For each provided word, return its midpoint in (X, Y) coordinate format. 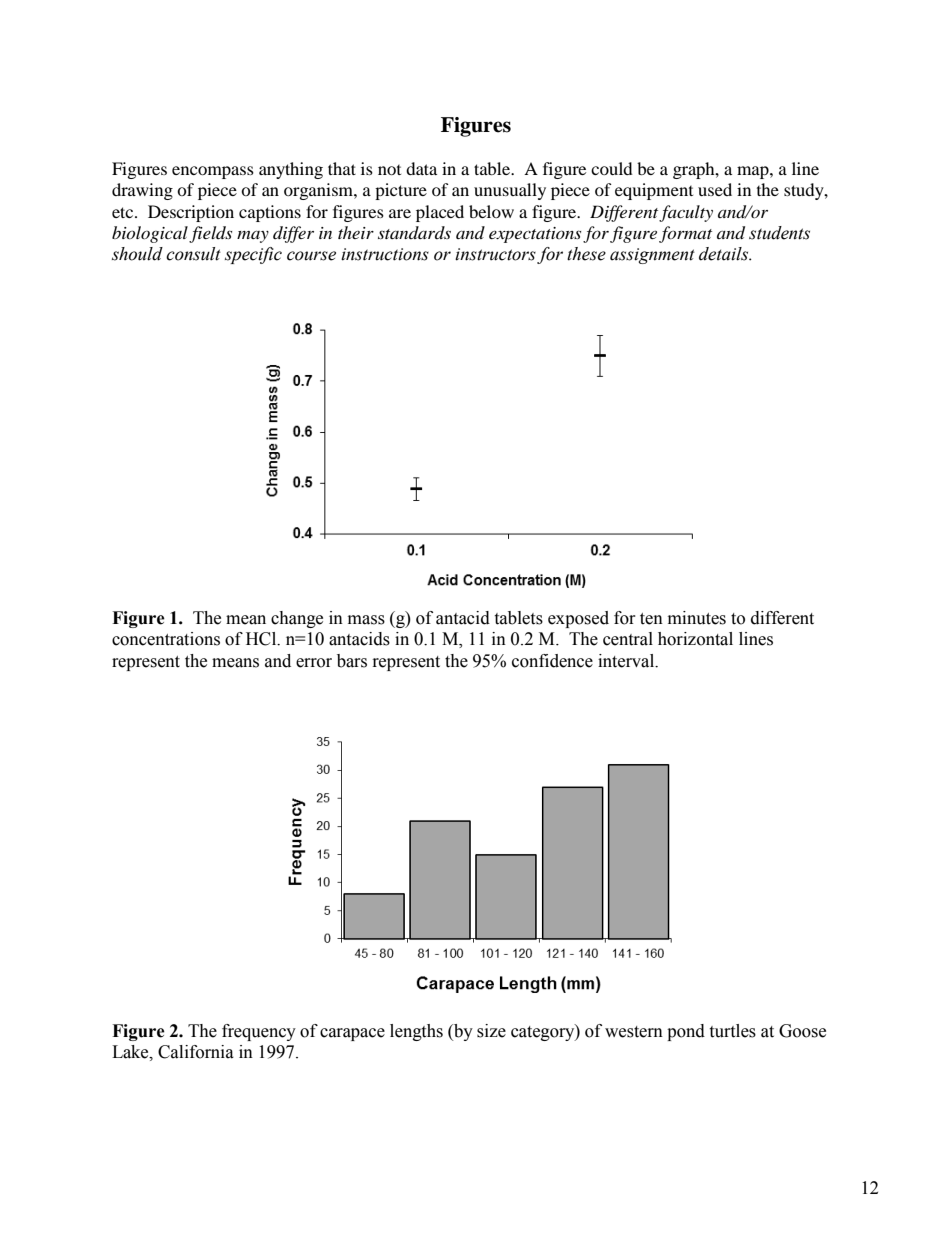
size (491, 1031)
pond (686, 1032)
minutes (697, 618)
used (715, 189)
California (196, 1052)
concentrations (166, 639)
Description (191, 213)
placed (440, 213)
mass (366, 620)
